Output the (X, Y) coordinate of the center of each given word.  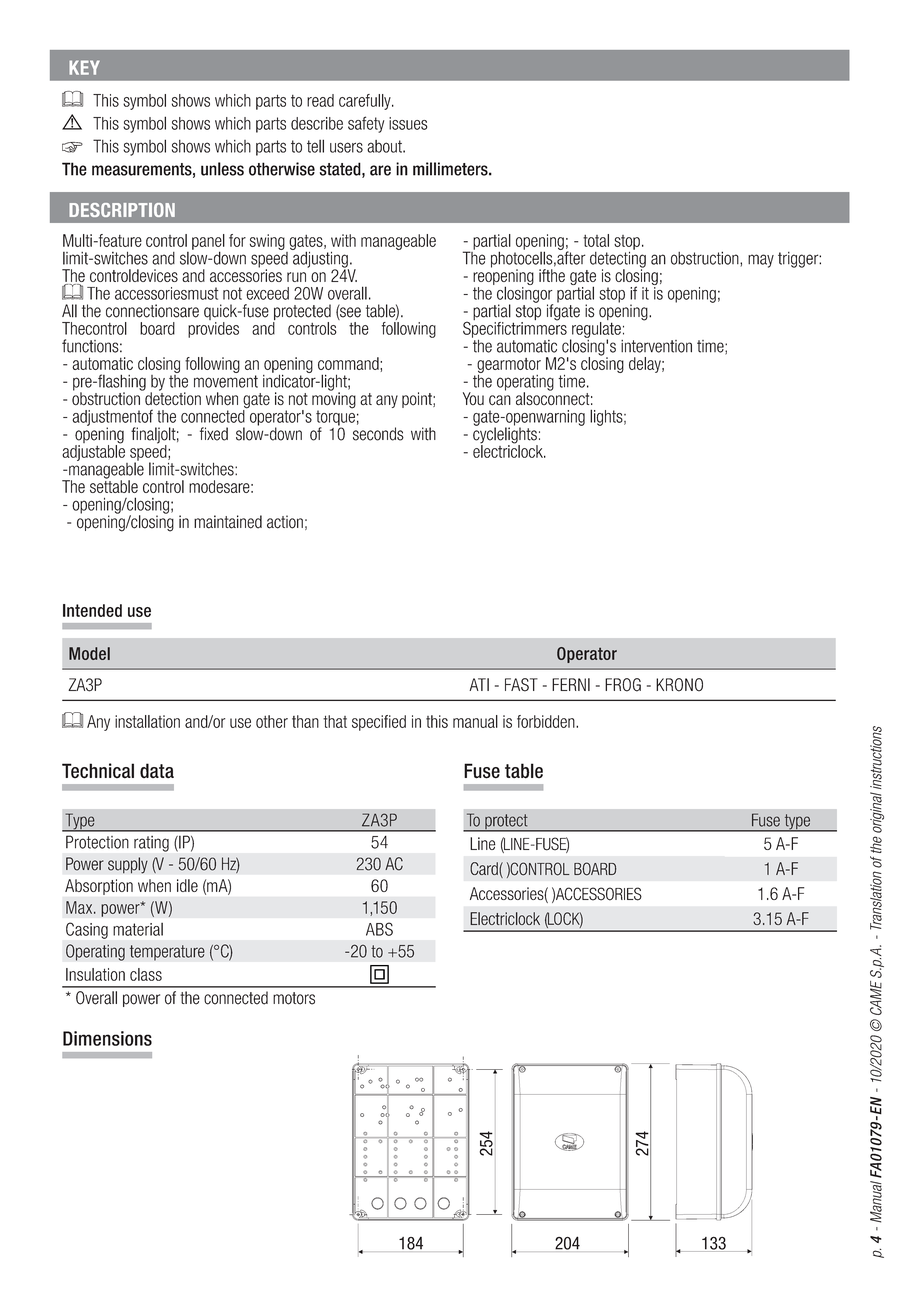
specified (379, 723)
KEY (84, 67)
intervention (656, 346)
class (146, 974)
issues (408, 123)
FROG (623, 685)
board (157, 328)
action (285, 522)
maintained (228, 522)
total (596, 240)
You (473, 398)
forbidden (547, 721)
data (157, 770)
